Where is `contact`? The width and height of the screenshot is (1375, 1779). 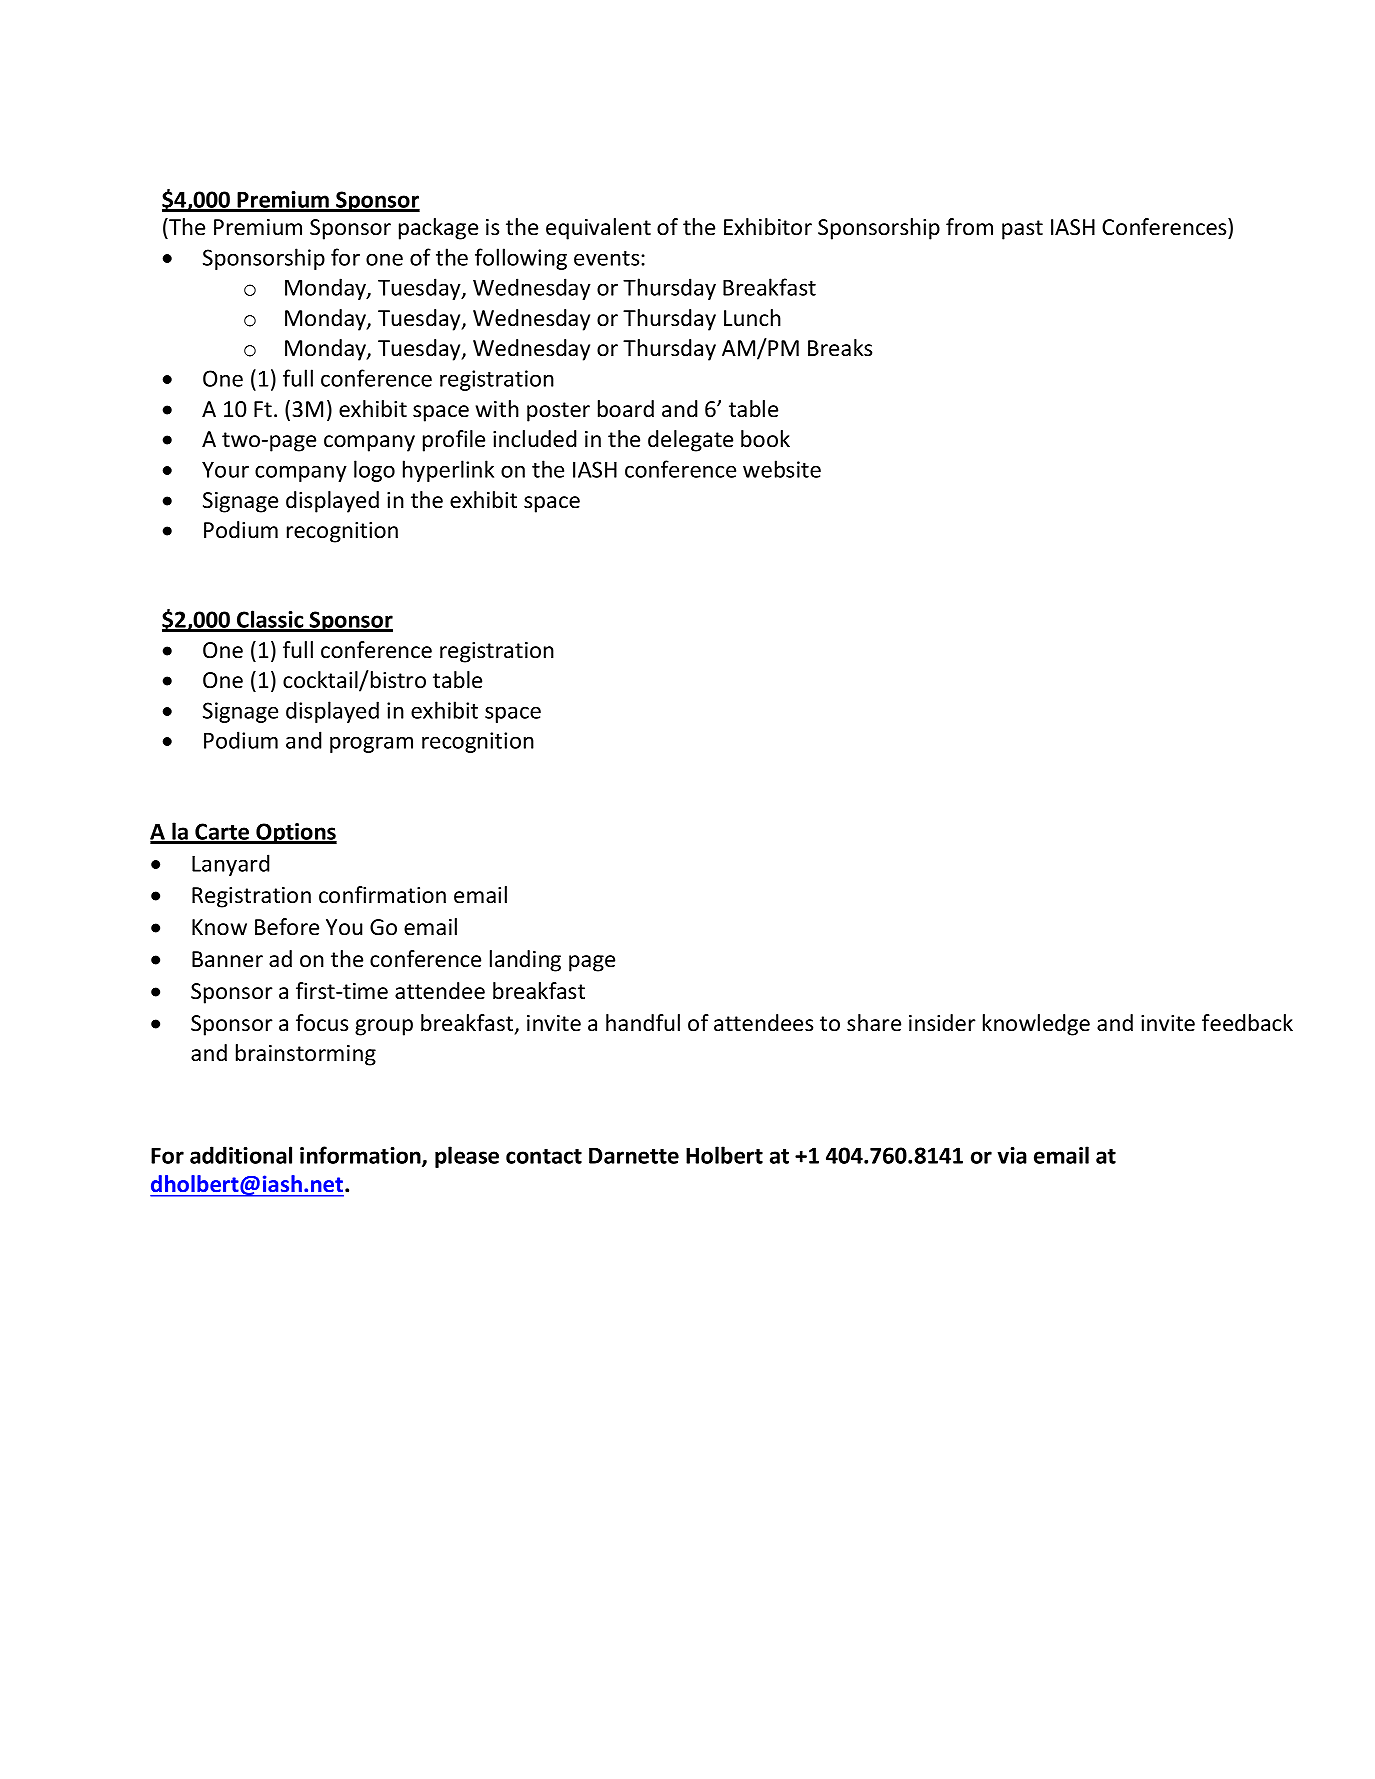
contact is located at coordinates (544, 1156).
